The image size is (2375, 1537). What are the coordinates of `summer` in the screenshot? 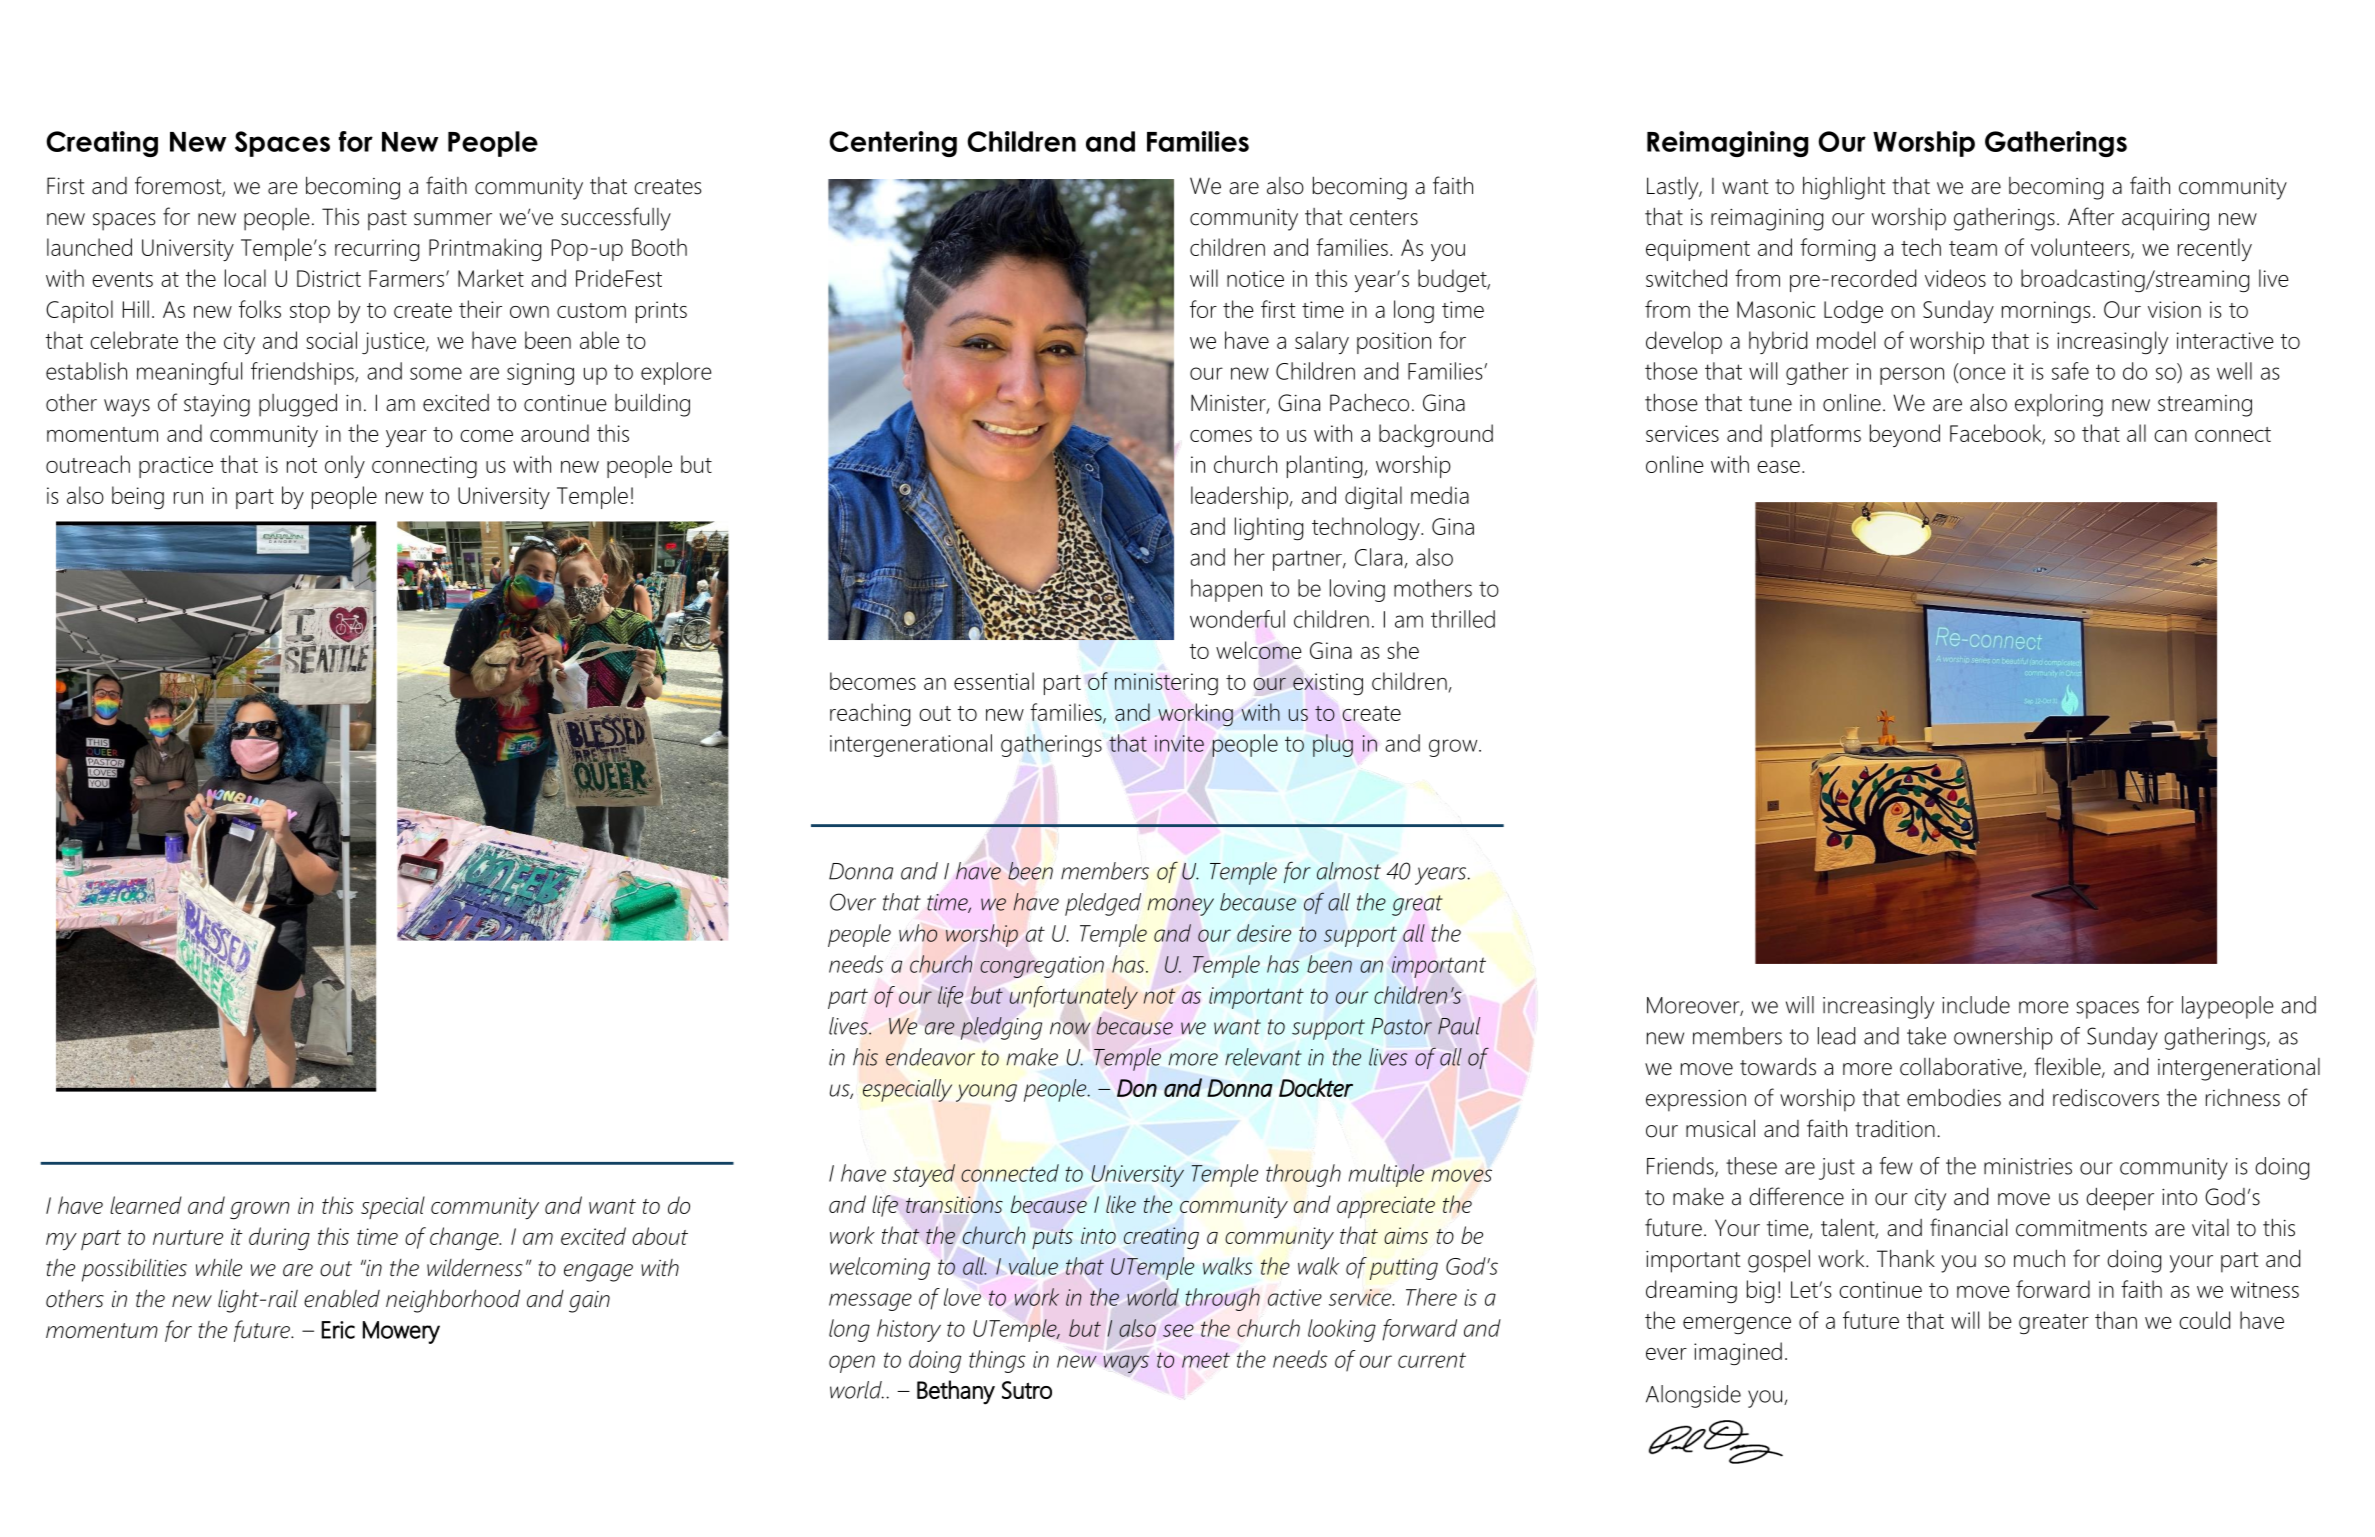 It's located at (453, 219).
